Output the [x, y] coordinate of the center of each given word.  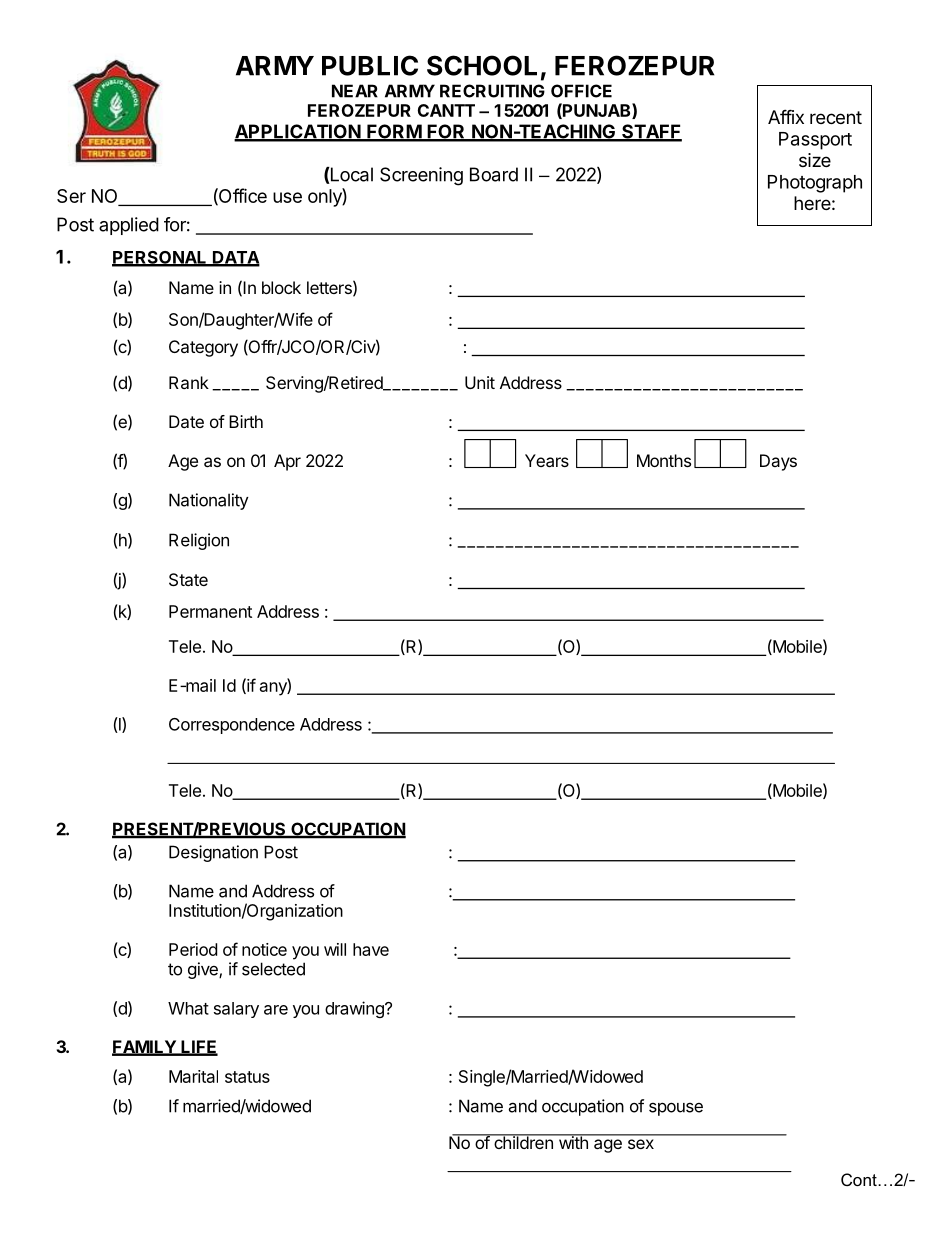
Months [664, 460]
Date [186, 421]
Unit [480, 382]
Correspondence [232, 726]
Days [778, 462]
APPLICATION [298, 132]
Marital [193, 1076]
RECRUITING [492, 91]
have [371, 949]
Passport [815, 141]
